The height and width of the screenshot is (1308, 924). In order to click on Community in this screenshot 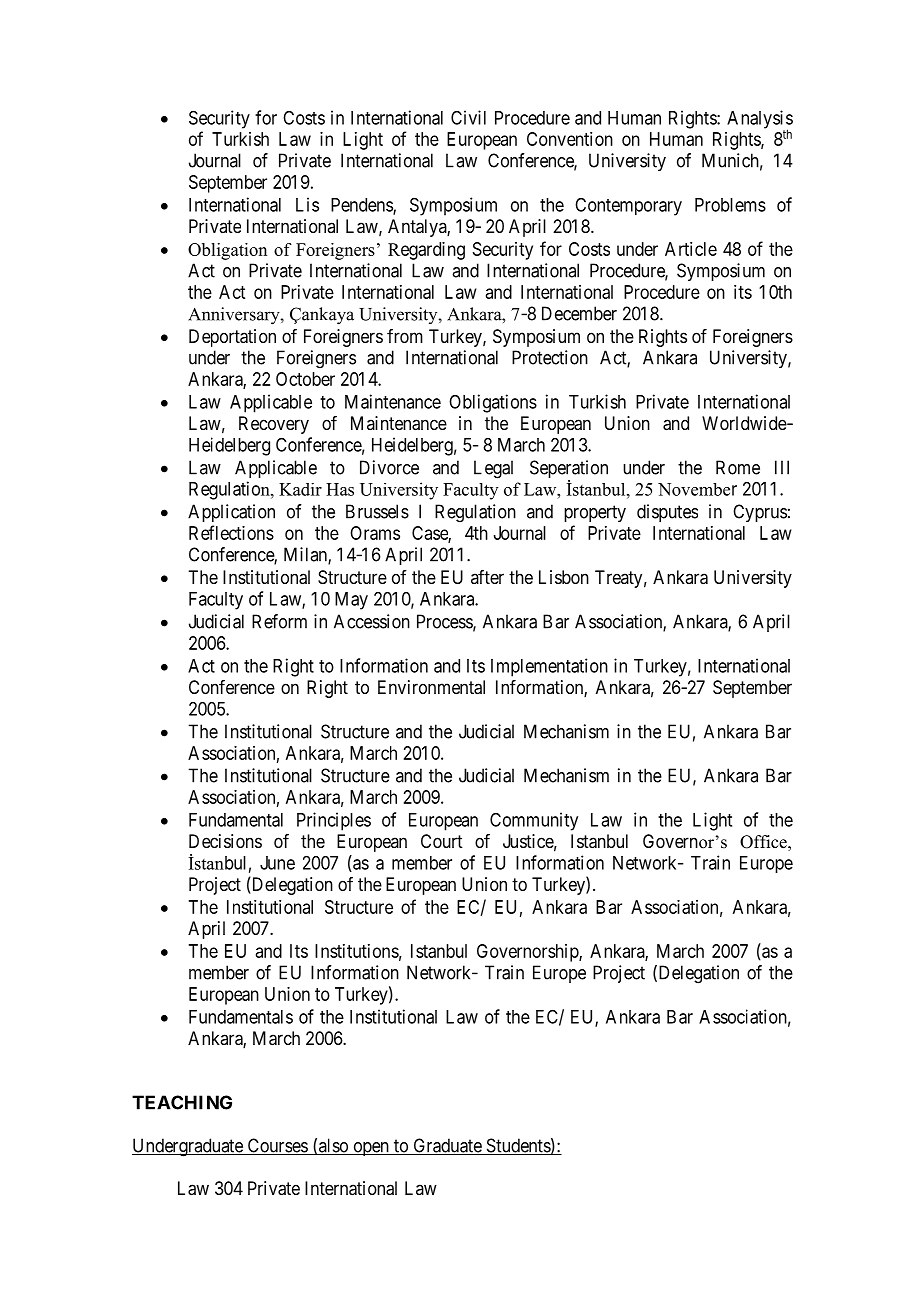, I will do `click(534, 821)`.
